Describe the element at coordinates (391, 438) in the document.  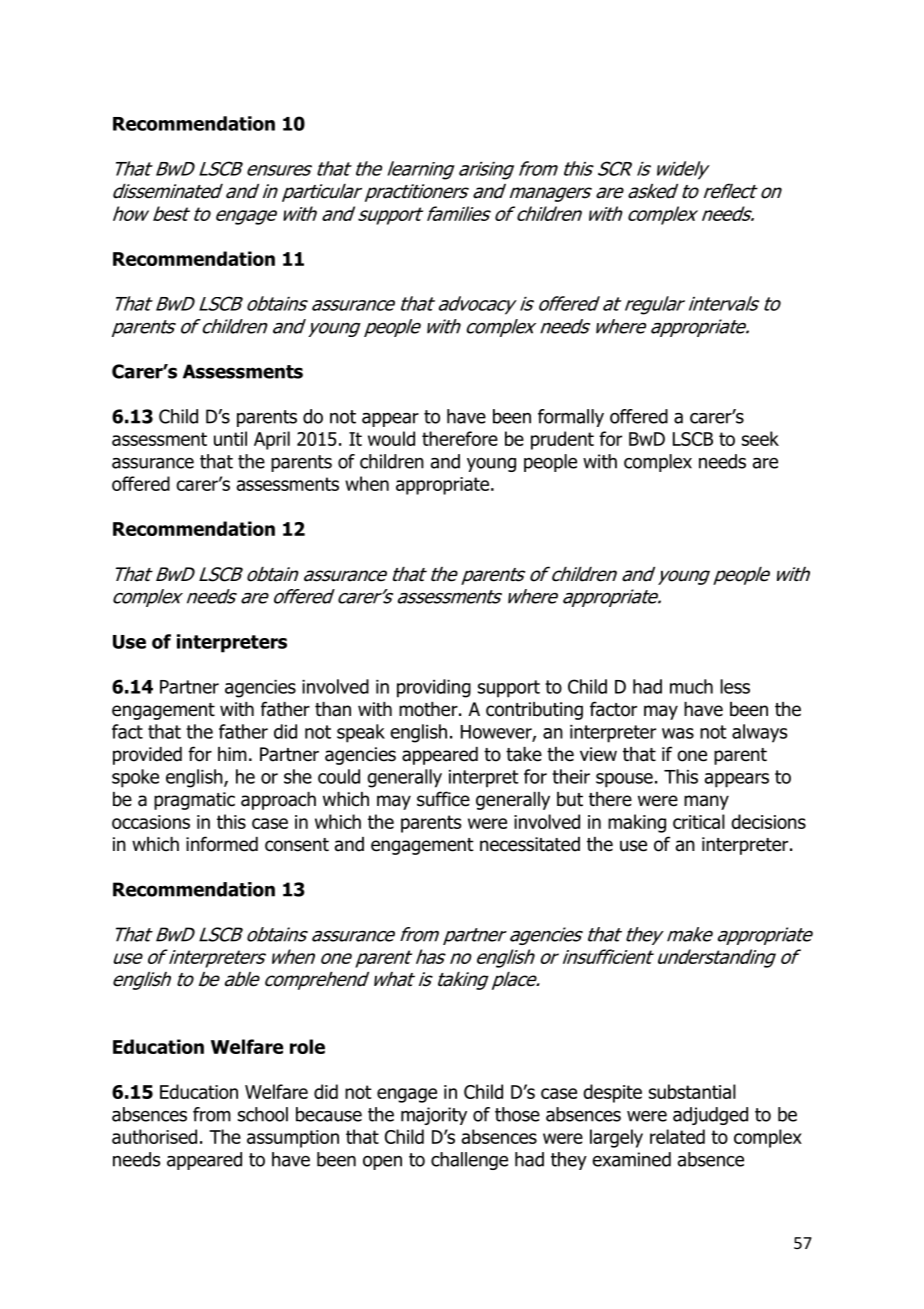
I see `would` at that location.
